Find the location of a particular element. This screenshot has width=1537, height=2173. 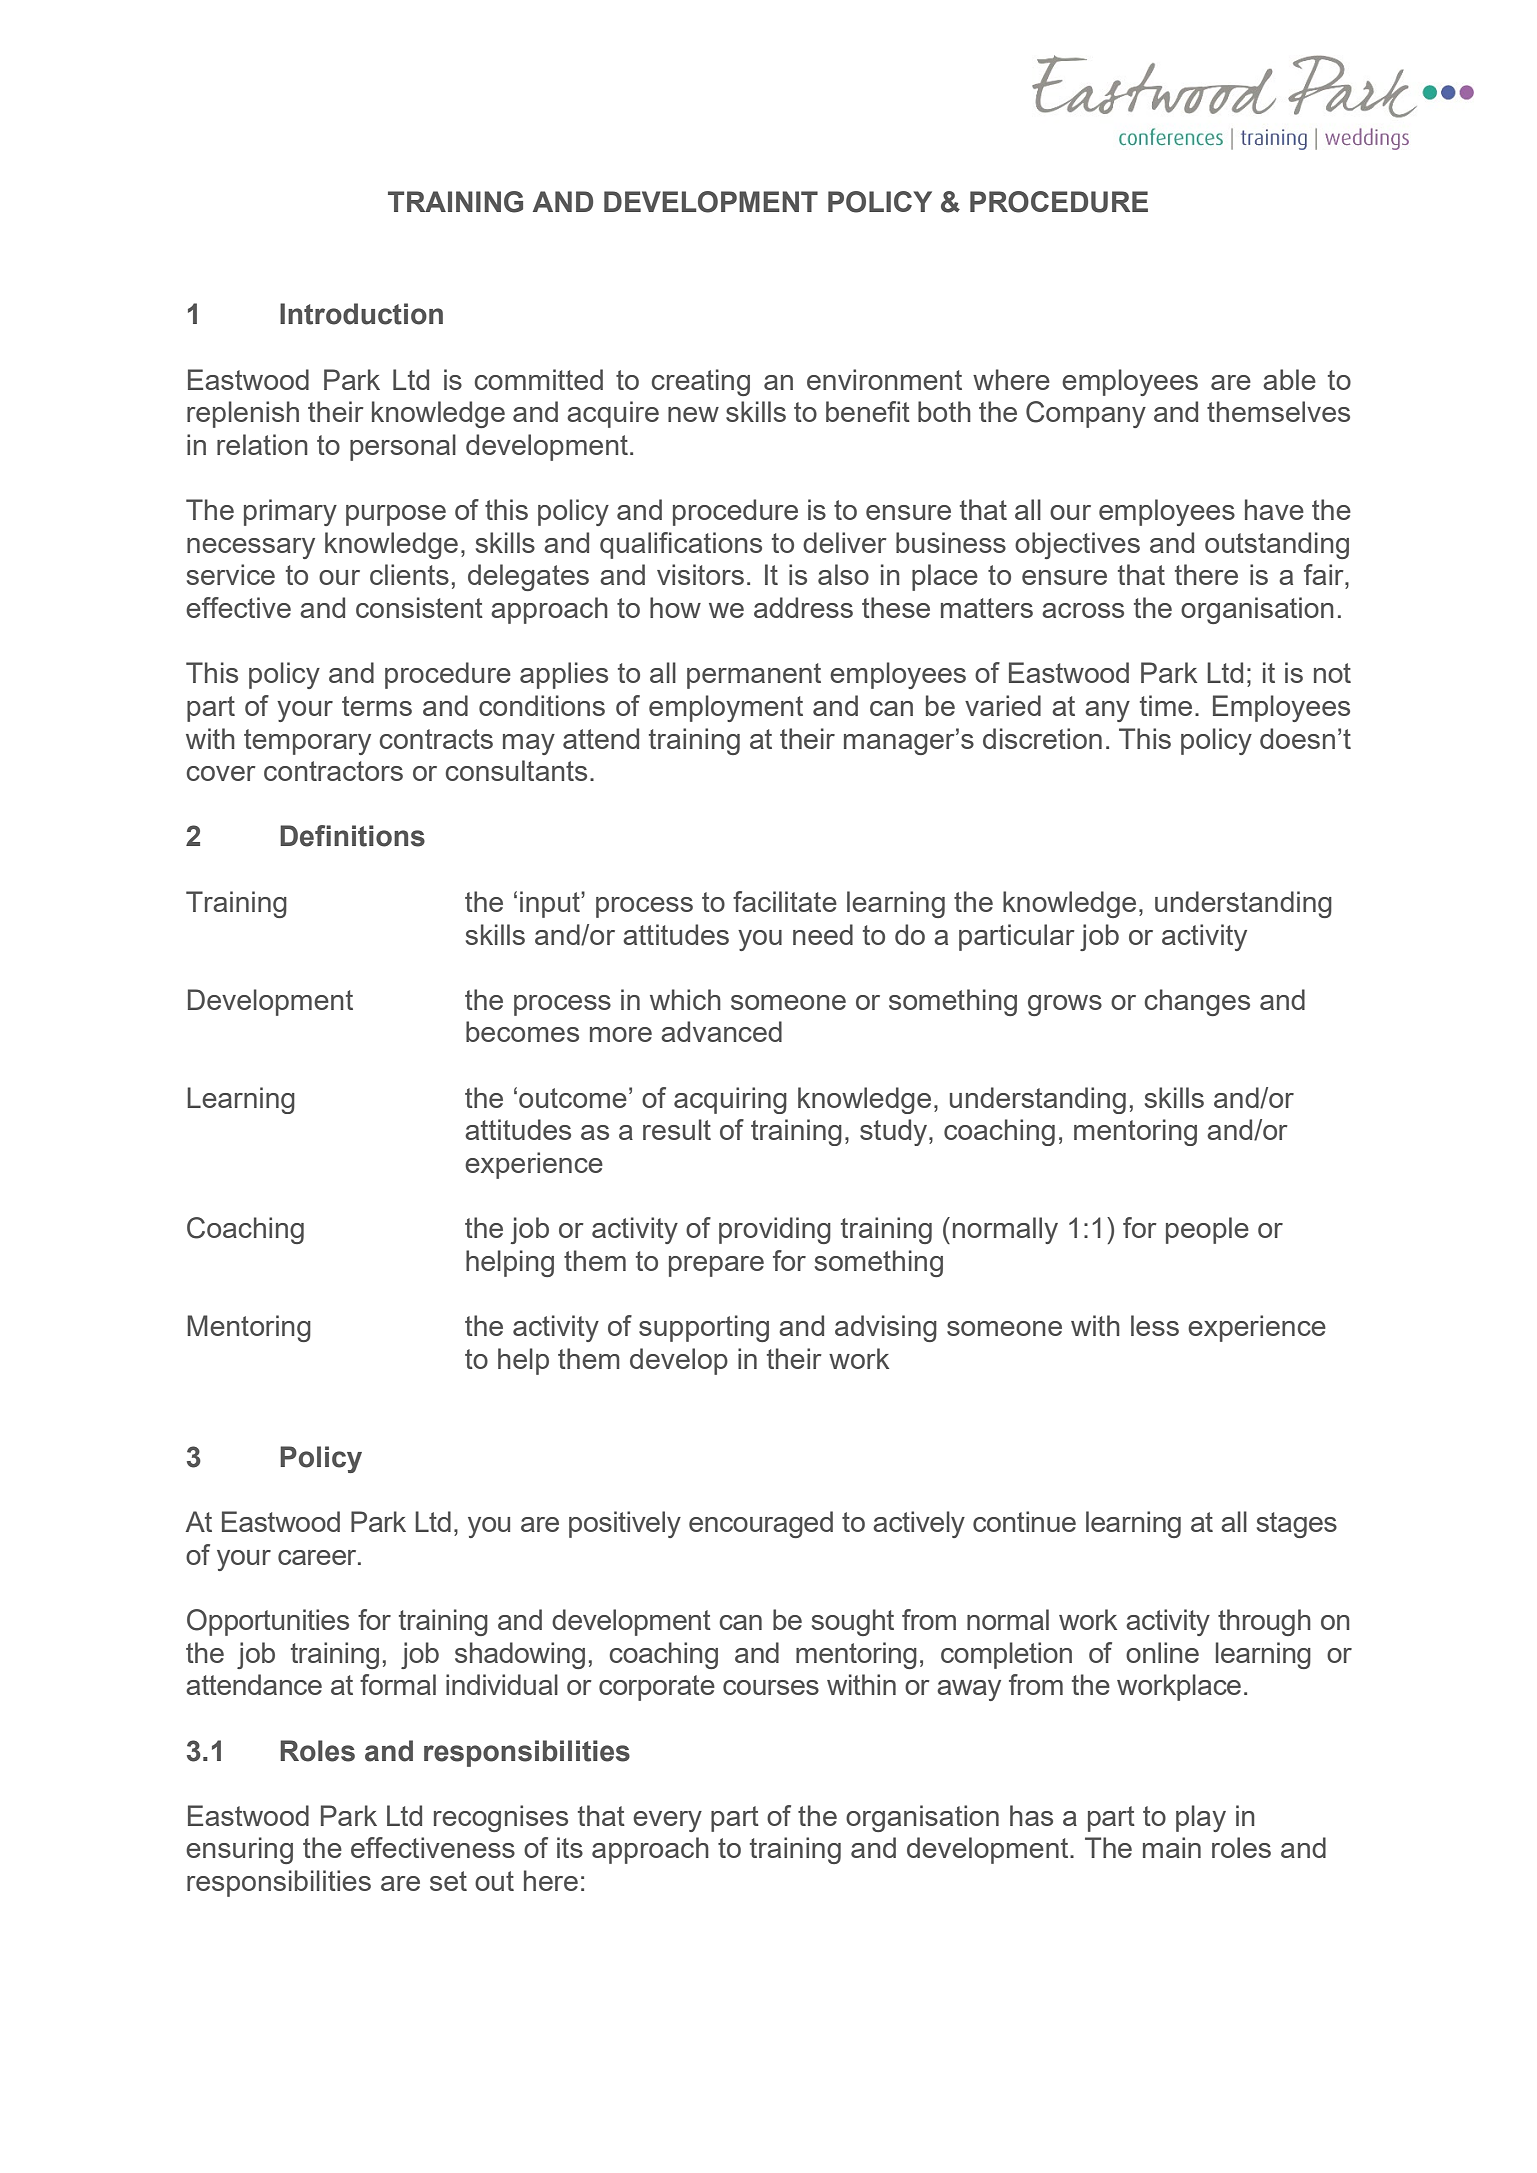

creating is located at coordinates (700, 382).
